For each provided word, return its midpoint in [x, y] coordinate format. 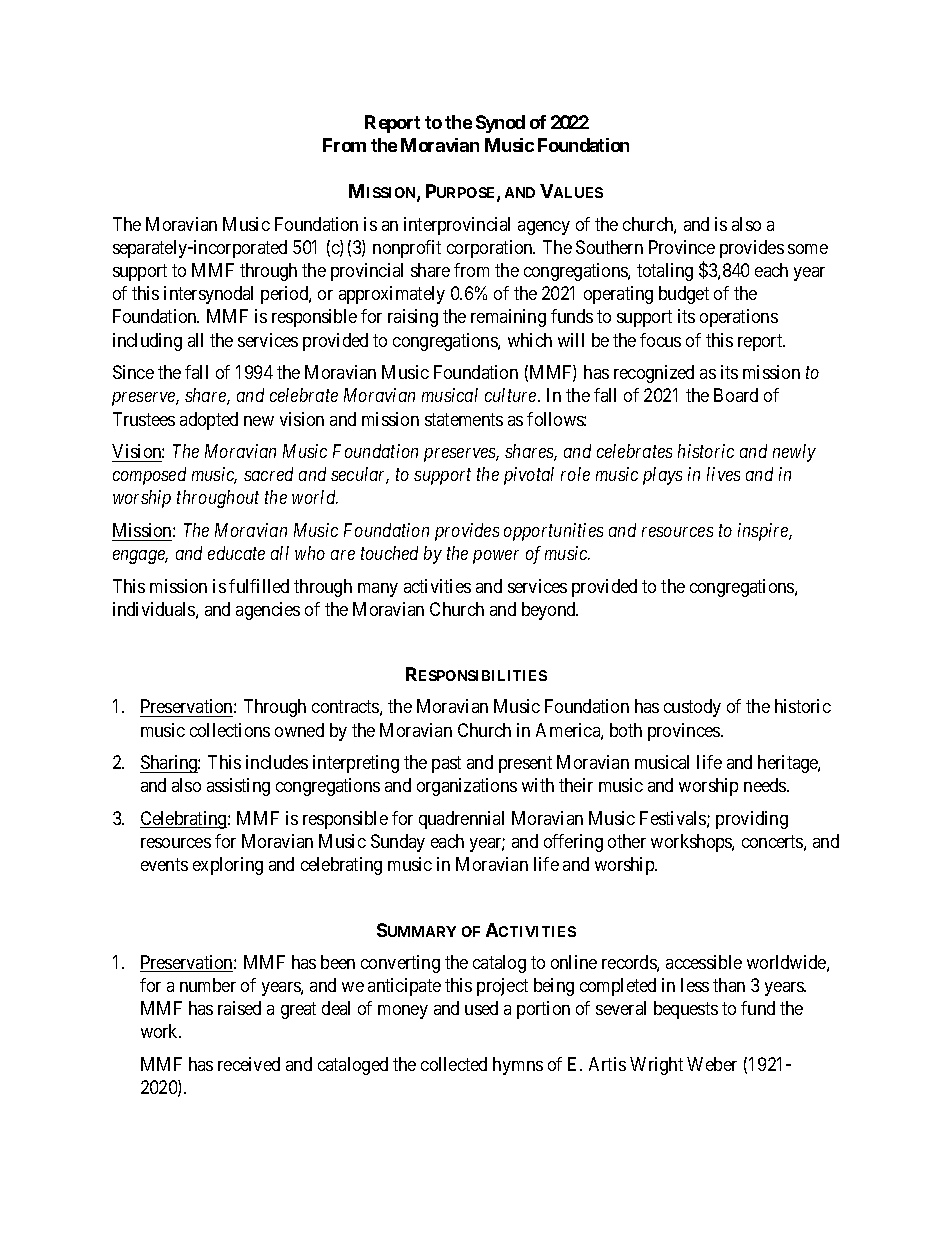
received [249, 1064]
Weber [712, 1064]
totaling [665, 272]
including [147, 342]
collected [454, 1064]
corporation [491, 249]
